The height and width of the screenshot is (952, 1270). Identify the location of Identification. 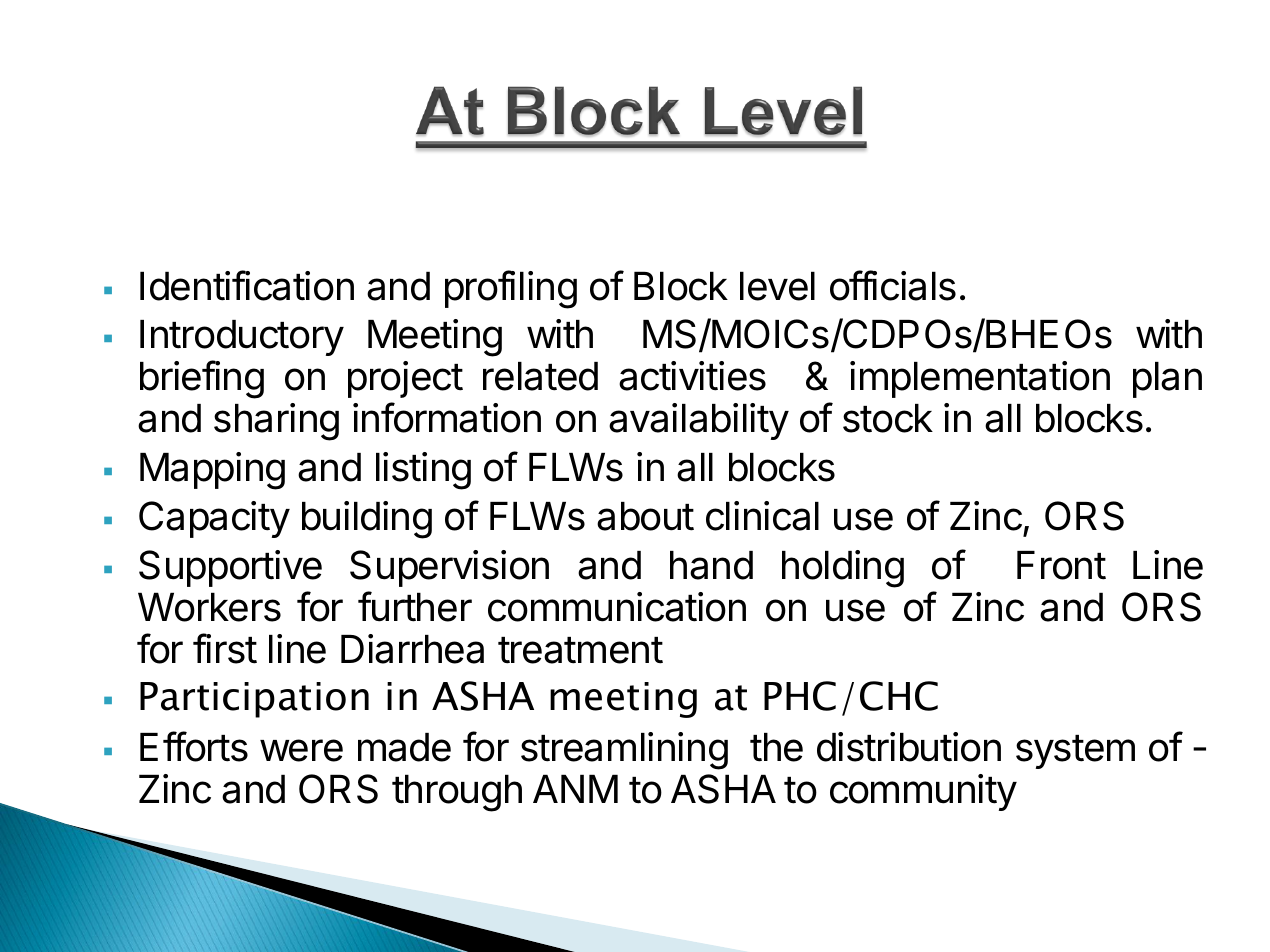
(247, 285).
